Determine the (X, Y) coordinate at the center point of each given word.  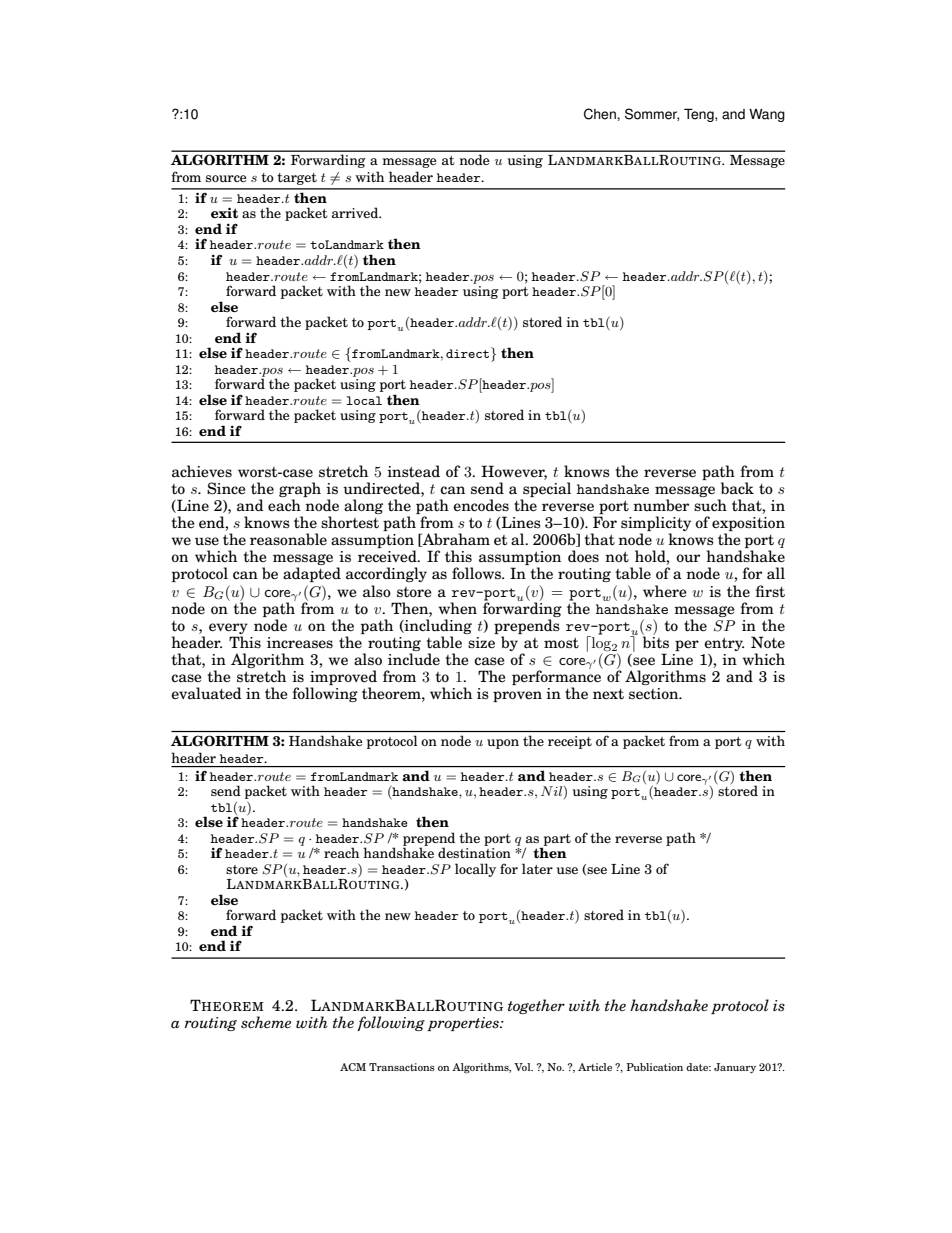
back (737, 488)
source (226, 178)
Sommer (652, 114)
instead (413, 471)
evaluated (206, 693)
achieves (202, 471)
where (665, 591)
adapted (312, 574)
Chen (601, 114)
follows (478, 573)
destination (474, 852)
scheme (266, 1022)
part (556, 841)
